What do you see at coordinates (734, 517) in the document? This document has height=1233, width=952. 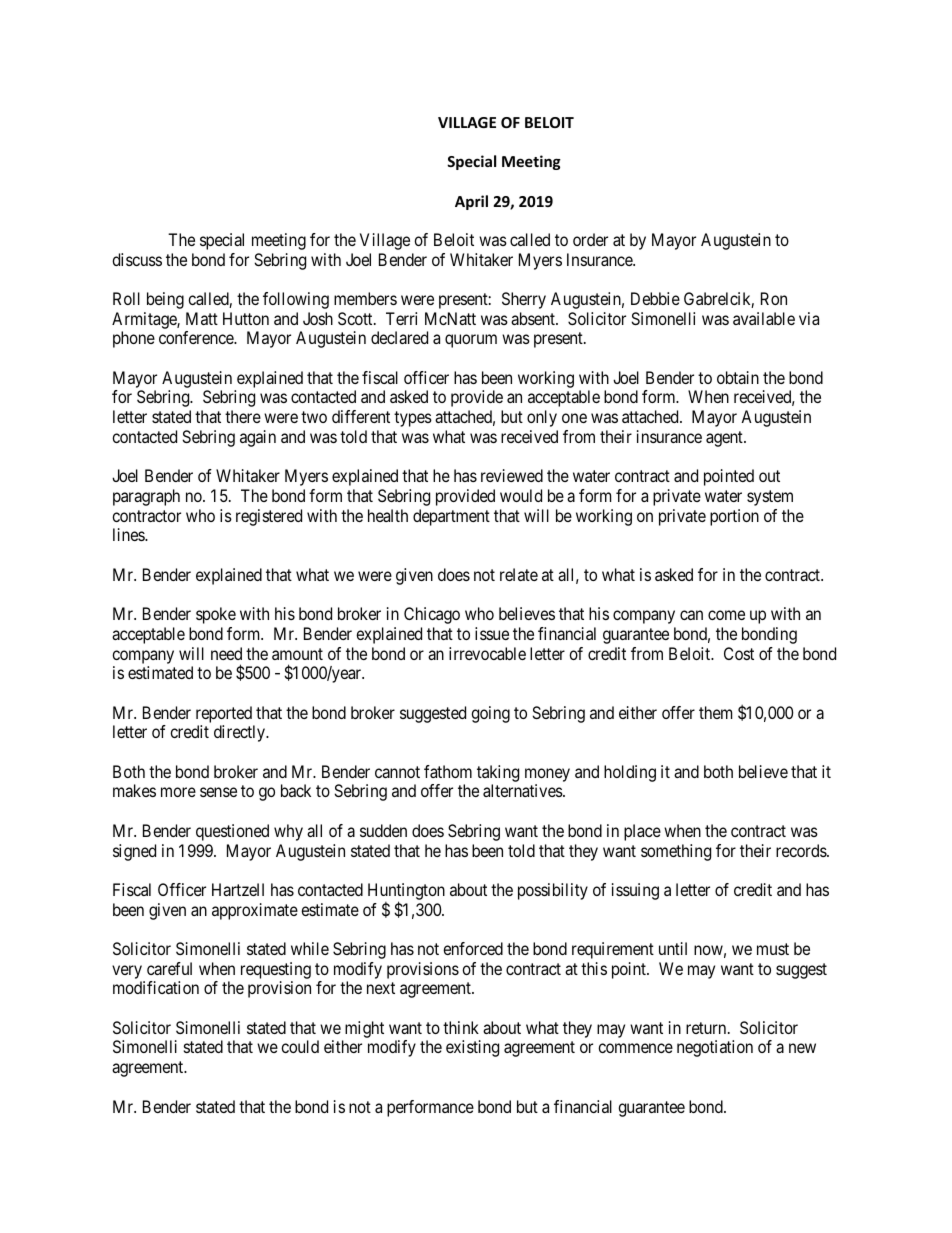 I see `portion` at bounding box center [734, 517].
